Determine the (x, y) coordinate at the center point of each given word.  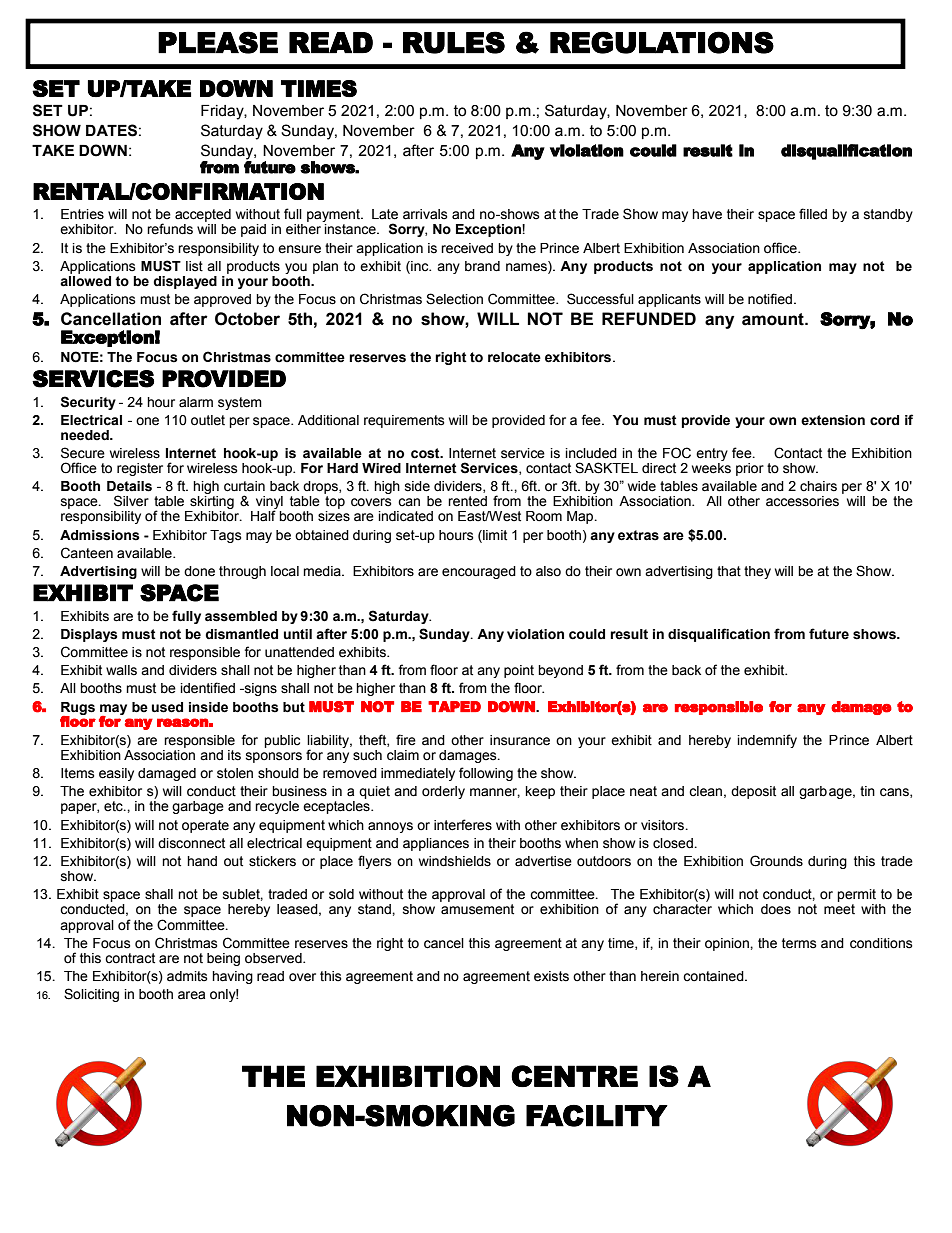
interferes (463, 825)
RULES (454, 42)
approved (222, 300)
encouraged (479, 572)
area (191, 995)
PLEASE (218, 42)
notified (770, 299)
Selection (454, 299)
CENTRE (574, 1076)
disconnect (191, 843)
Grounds (776, 861)
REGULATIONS (662, 42)
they (757, 572)
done (199, 571)
